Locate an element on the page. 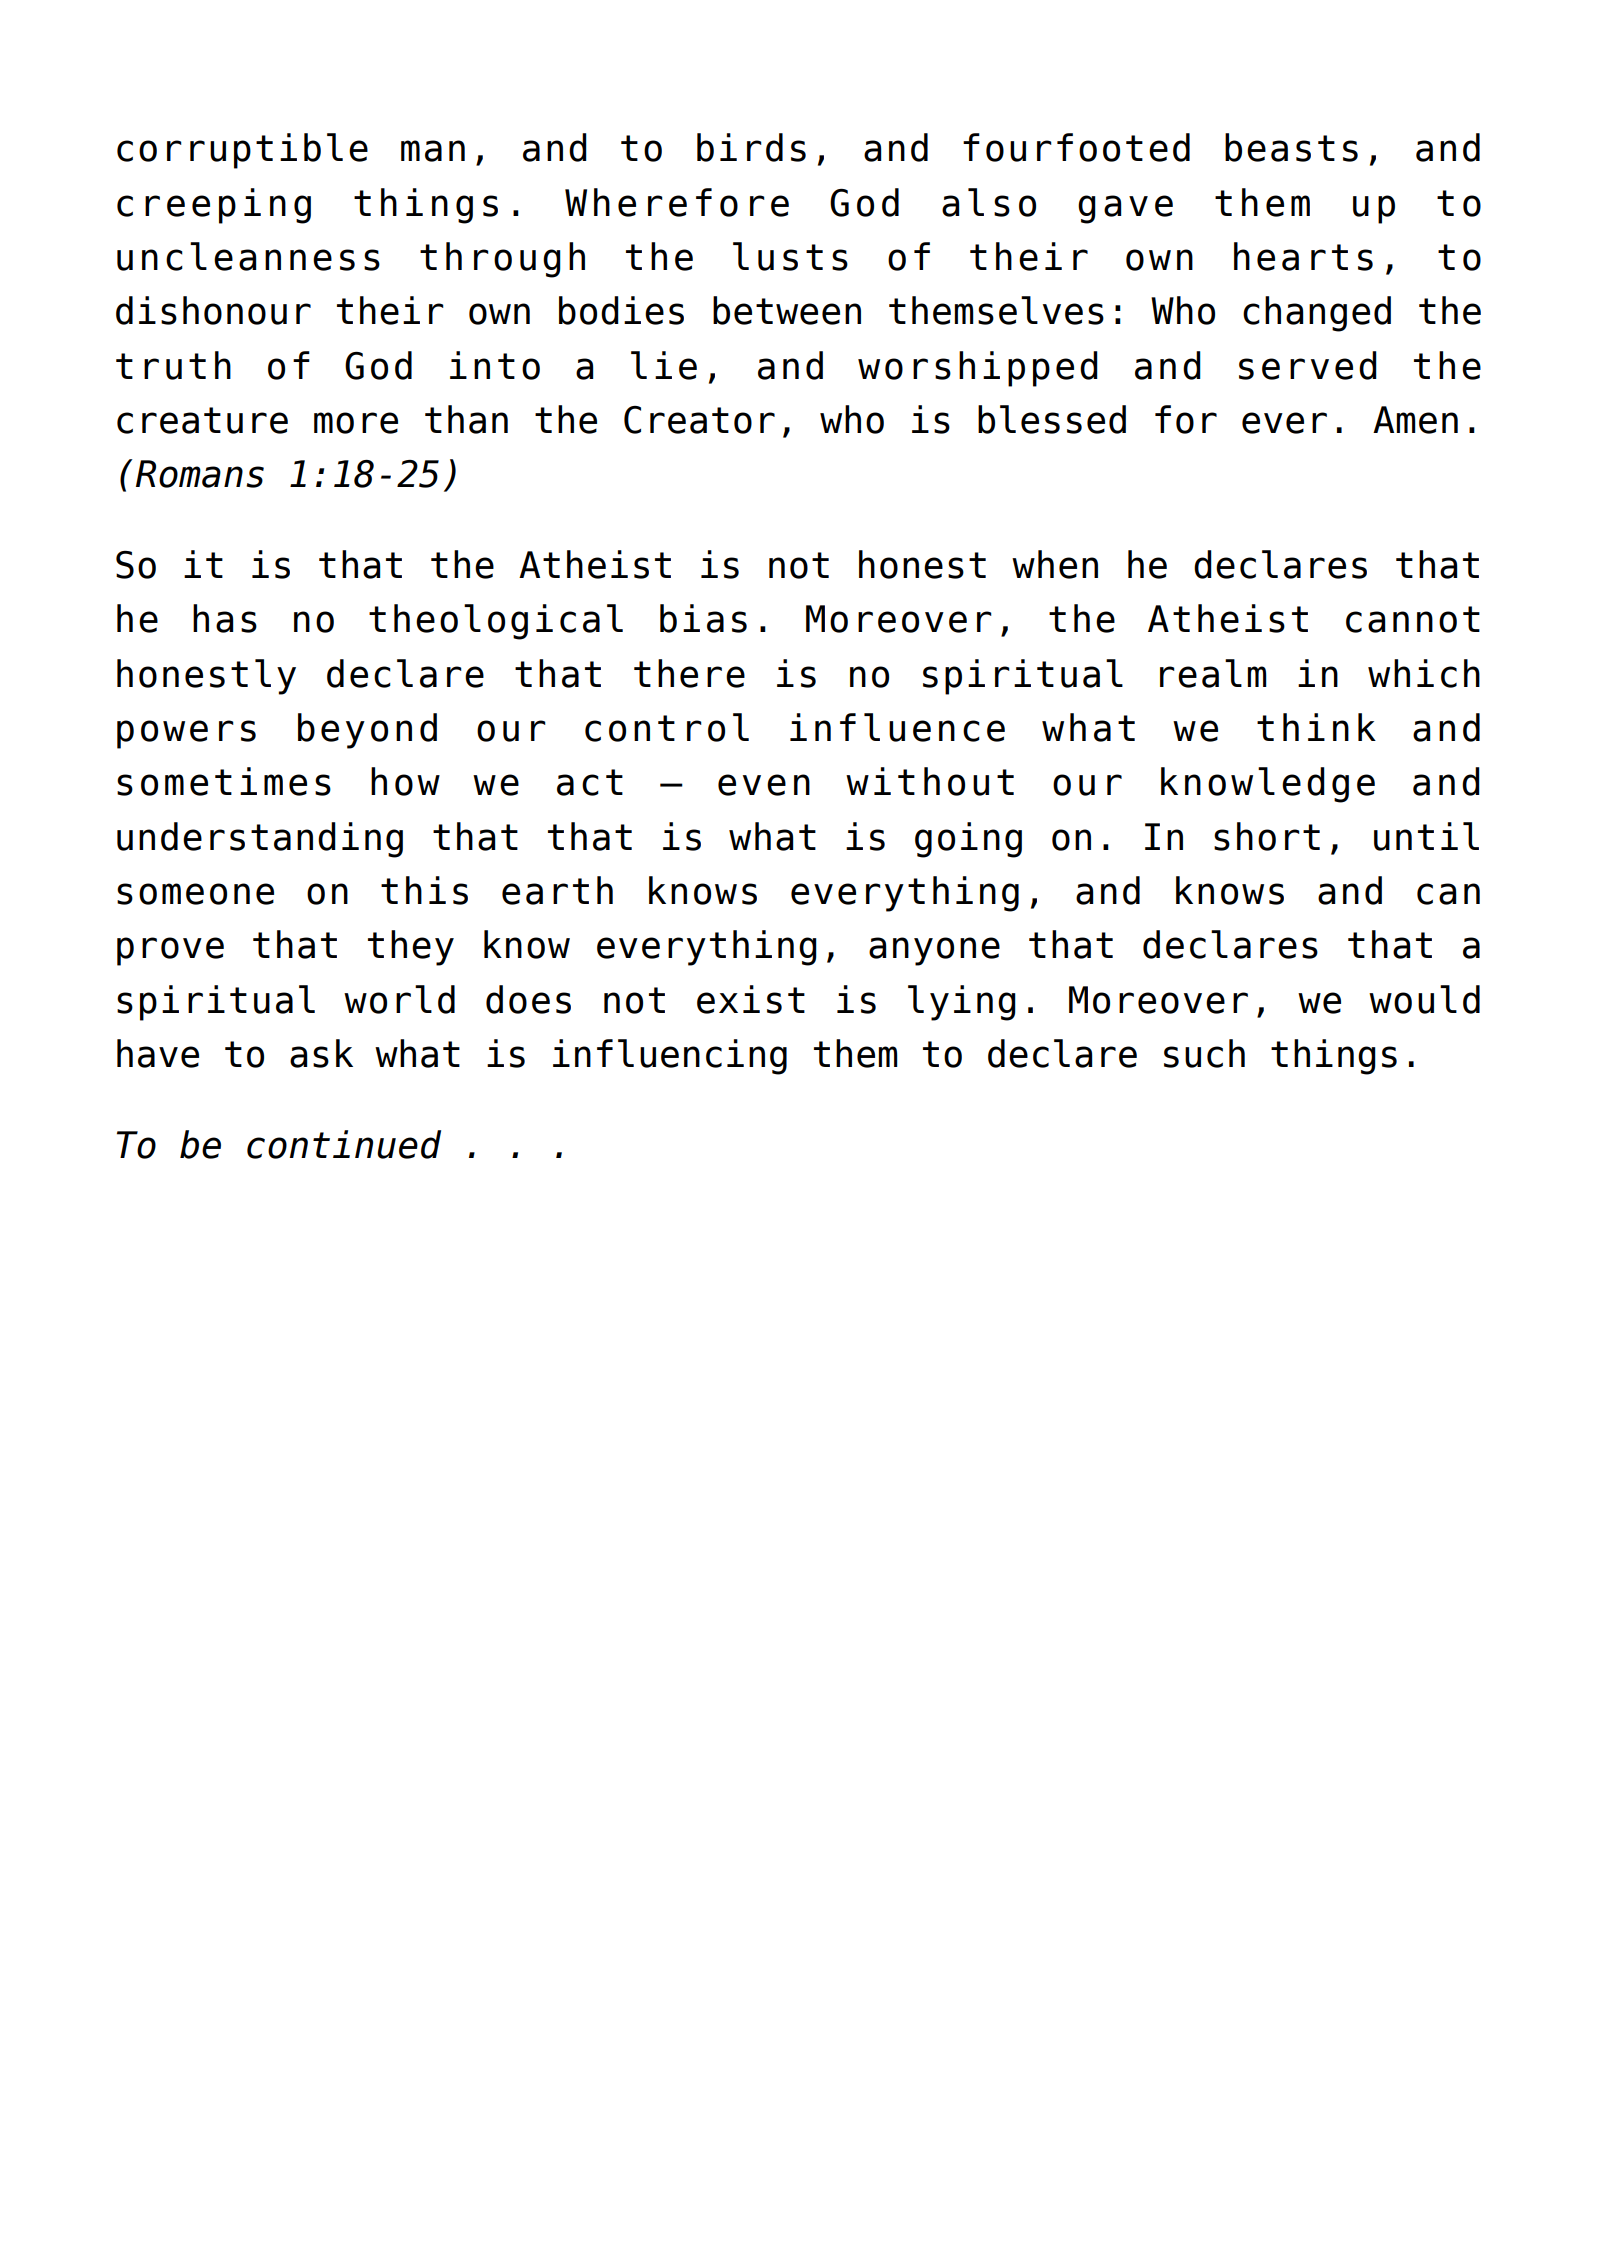 The height and width of the image is (2259, 1597). realm is located at coordinates (1213, 673).
